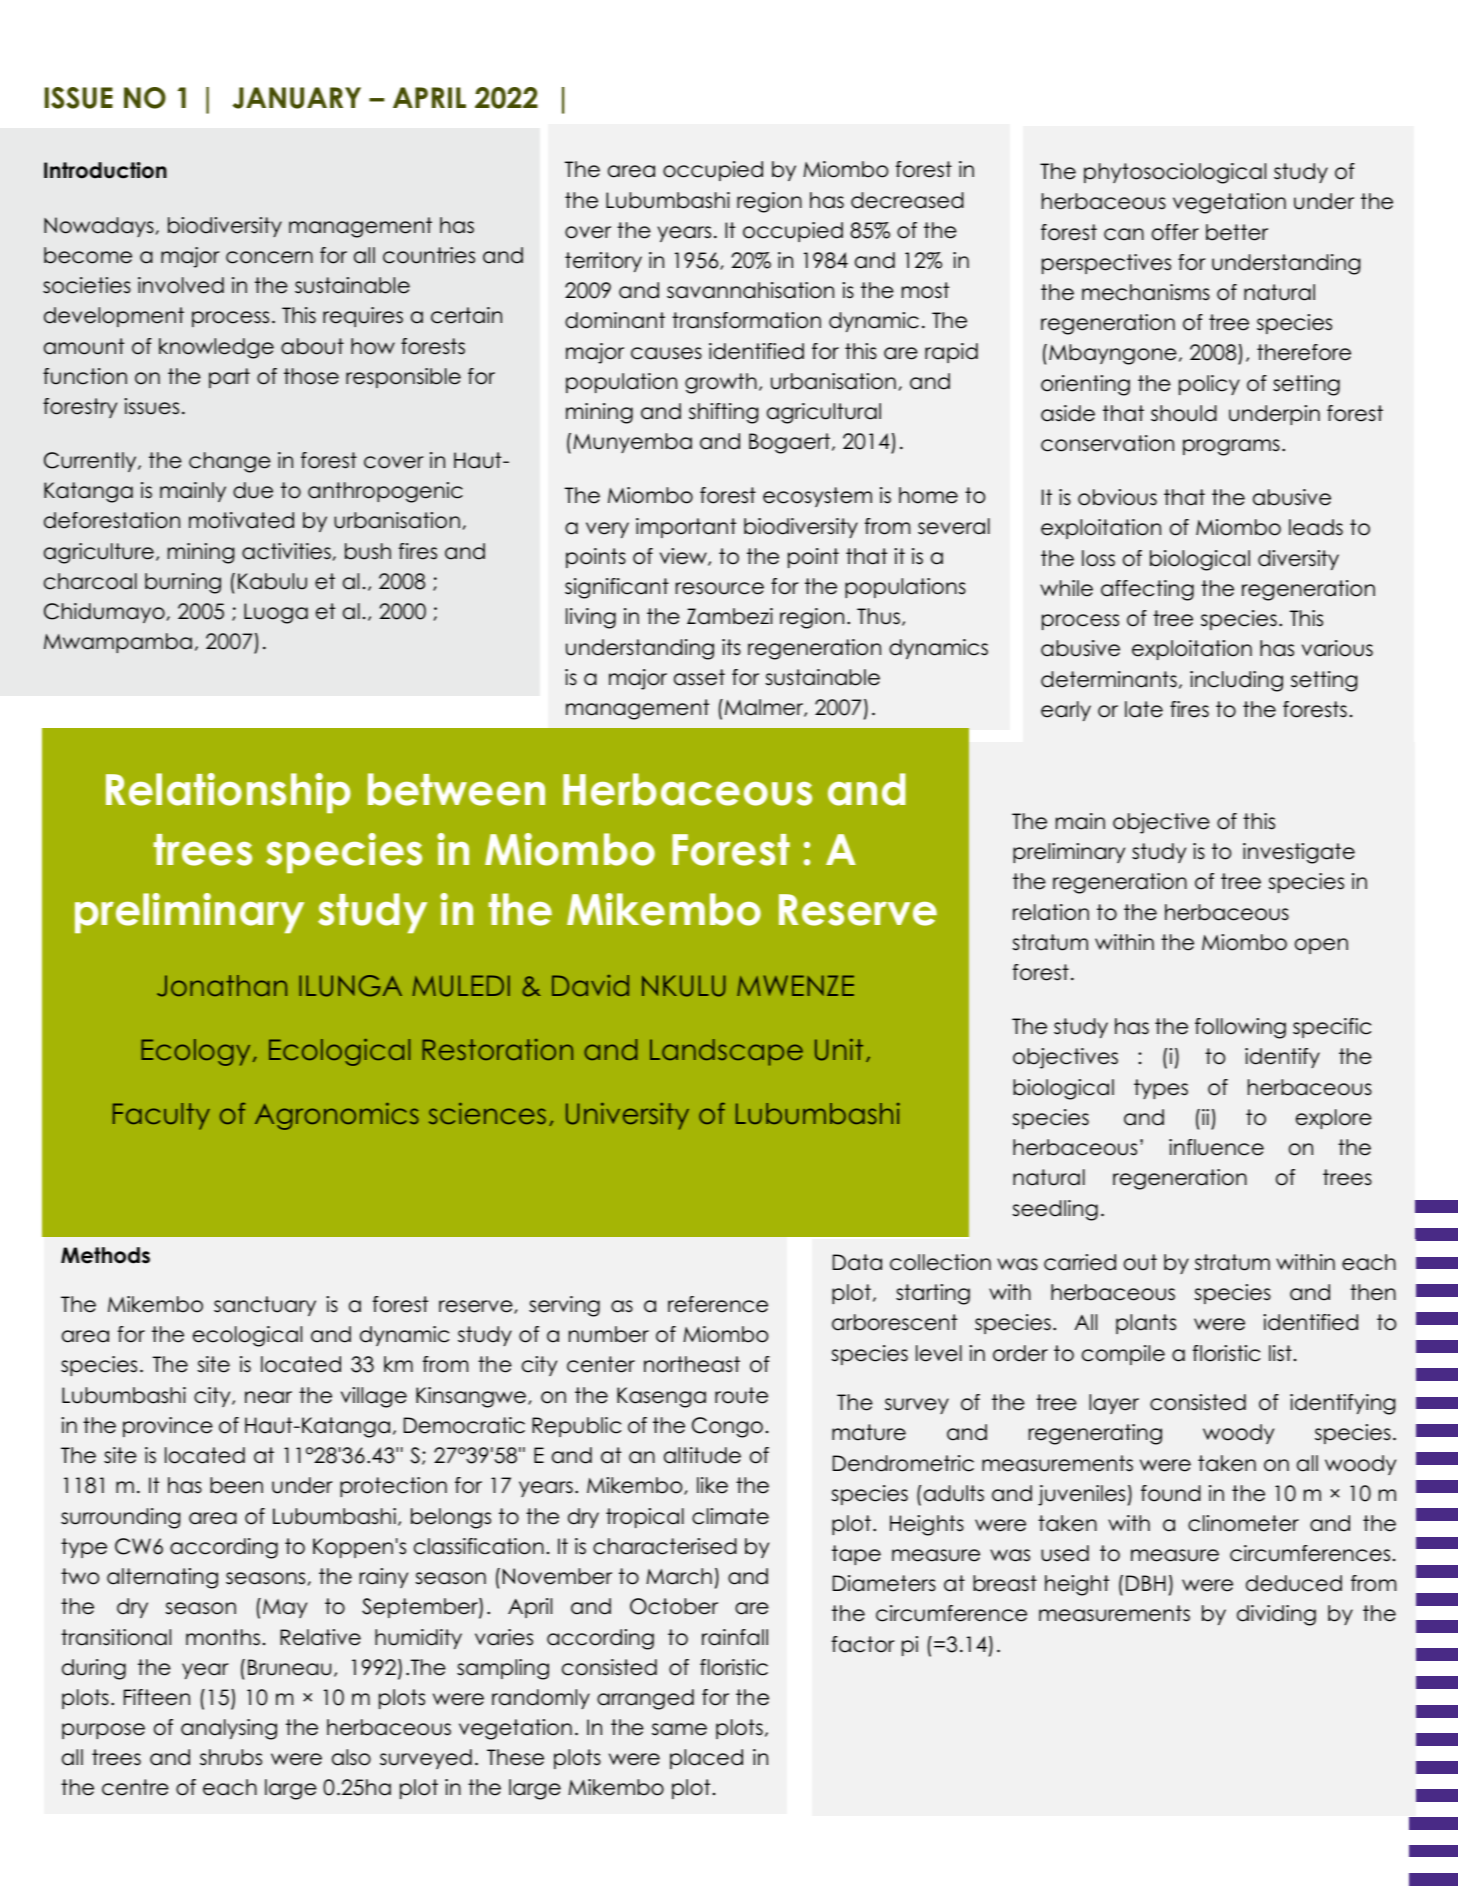 The image size is (1458, 1886). What do you see at coordinates (1237, 232) in the screenshot?
I see `better` at bounding box center [1237, 232].
